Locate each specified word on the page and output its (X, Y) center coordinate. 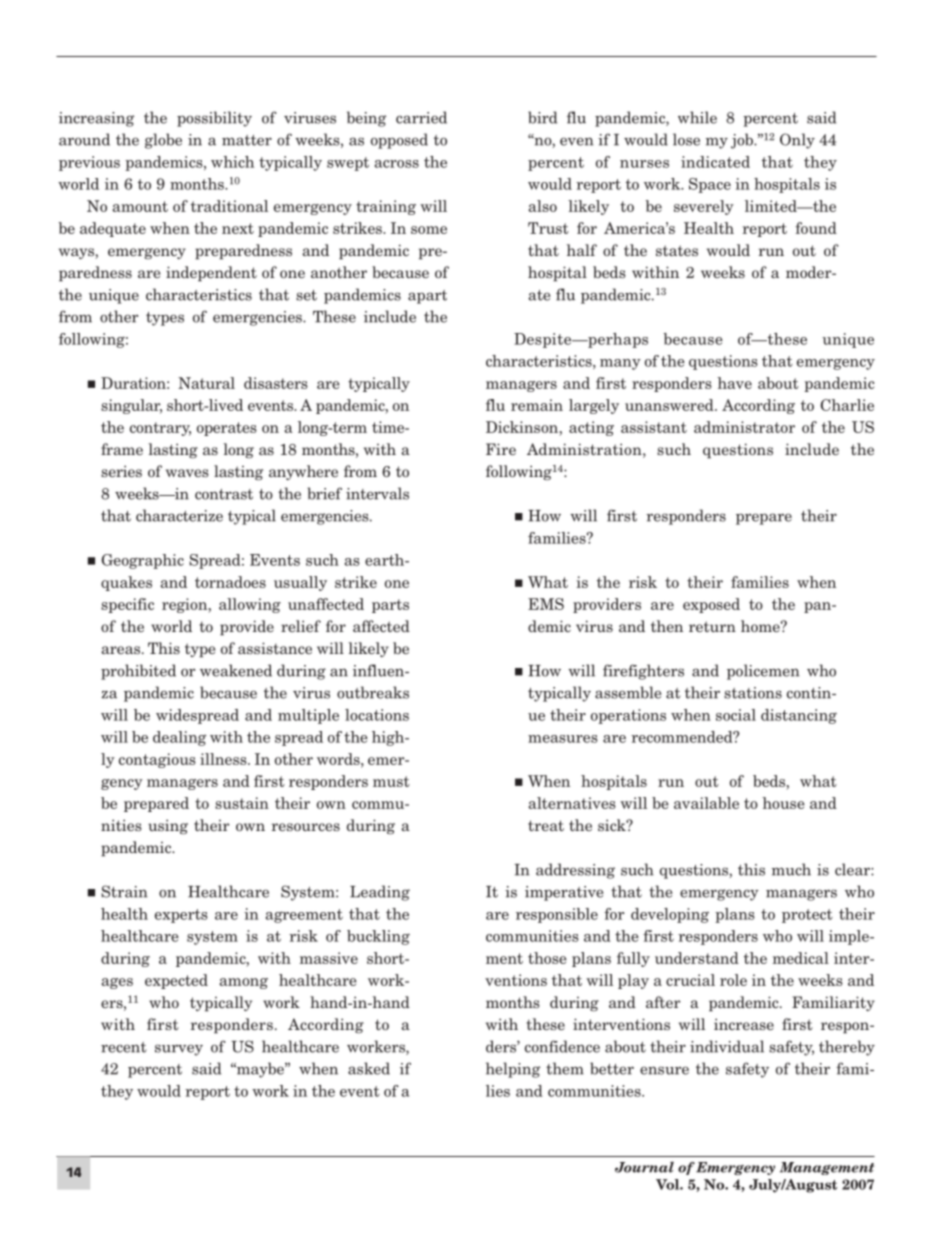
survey (179, 1050)
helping (513, 1070)
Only (797, 141)
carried (421, 117)
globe (163, 141)
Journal (644, 1167)
